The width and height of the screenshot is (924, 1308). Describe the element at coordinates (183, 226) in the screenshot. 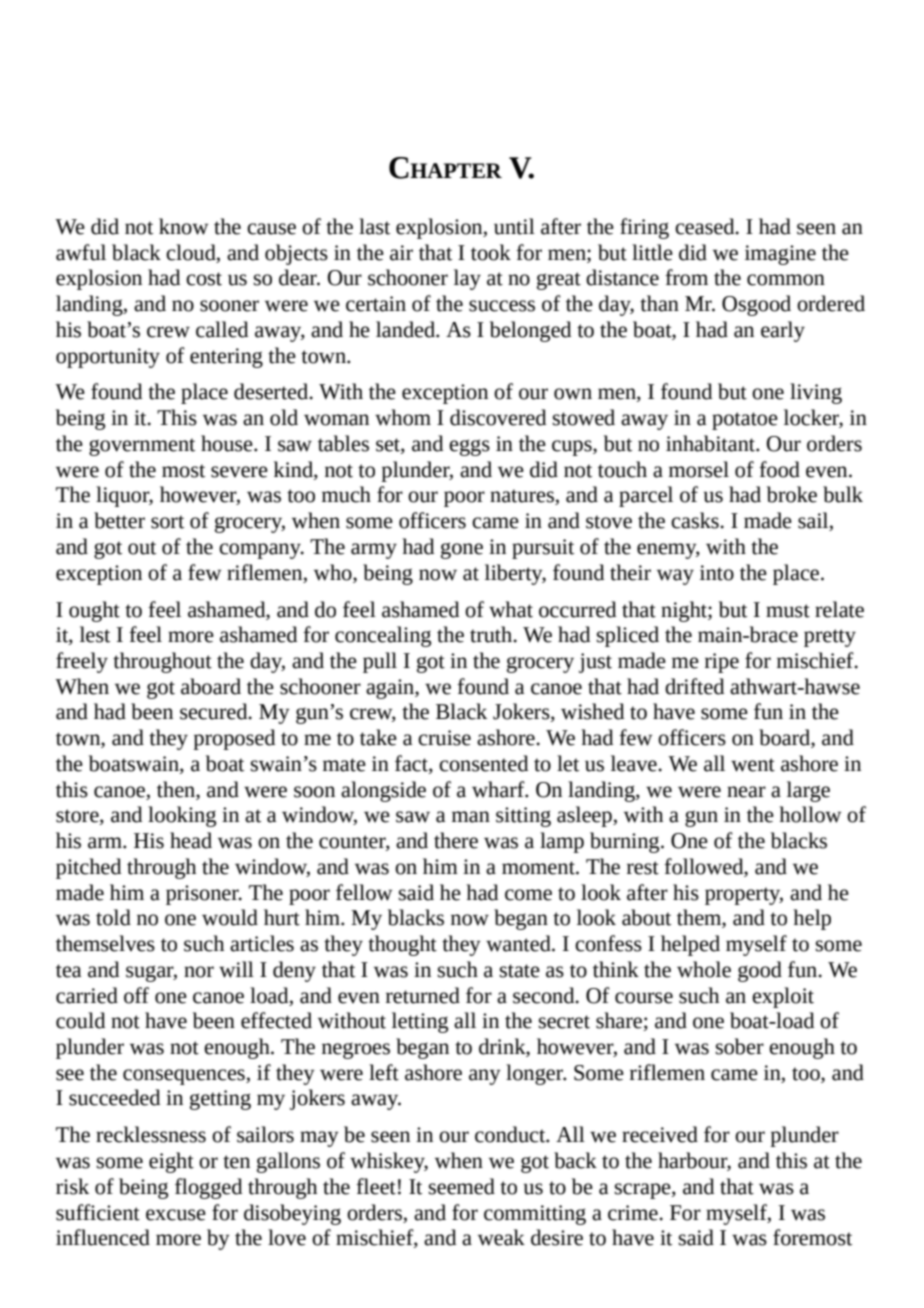

I see `know` at that location.
